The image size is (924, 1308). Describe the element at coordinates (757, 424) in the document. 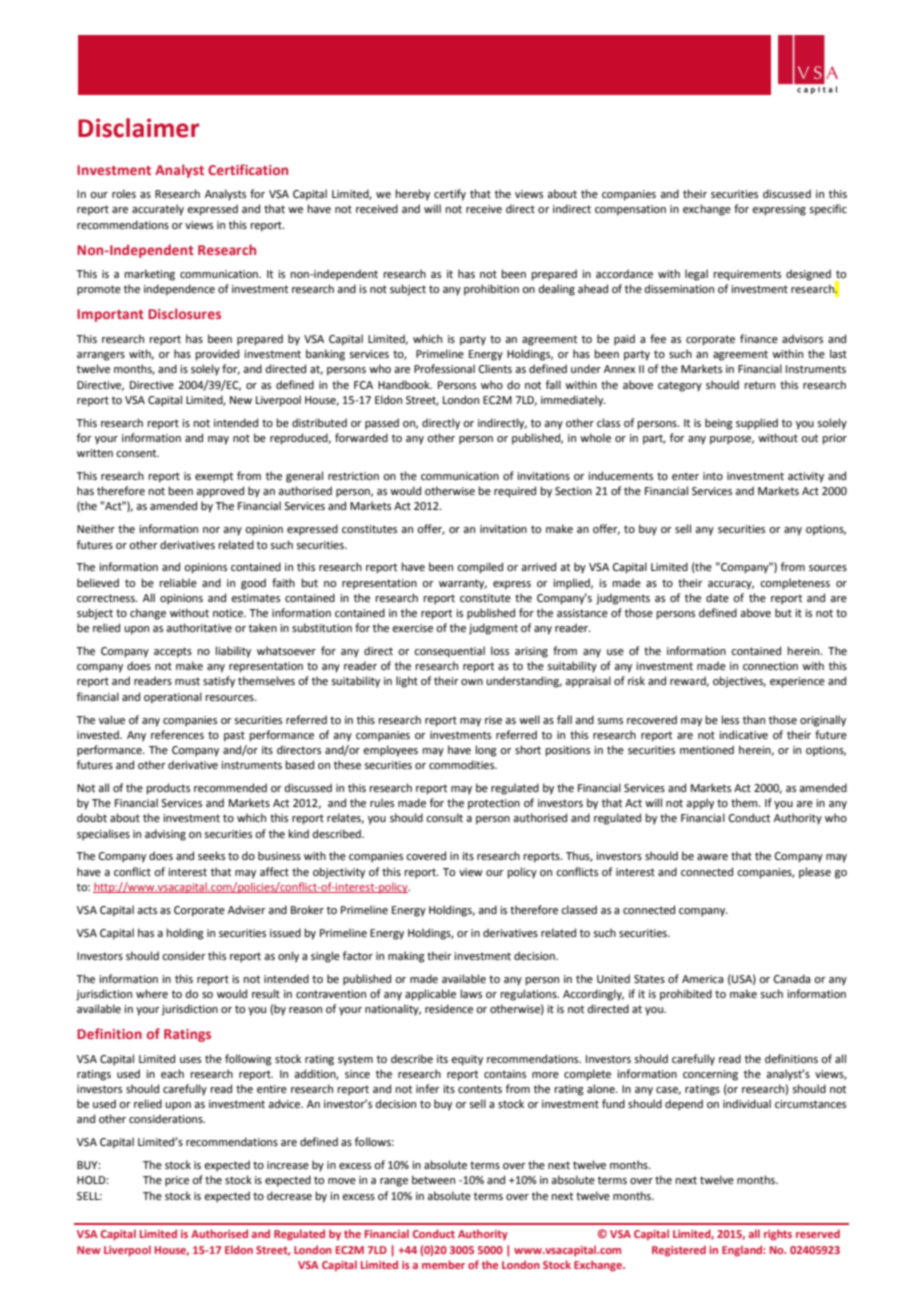

I see `supplied` at that location.
